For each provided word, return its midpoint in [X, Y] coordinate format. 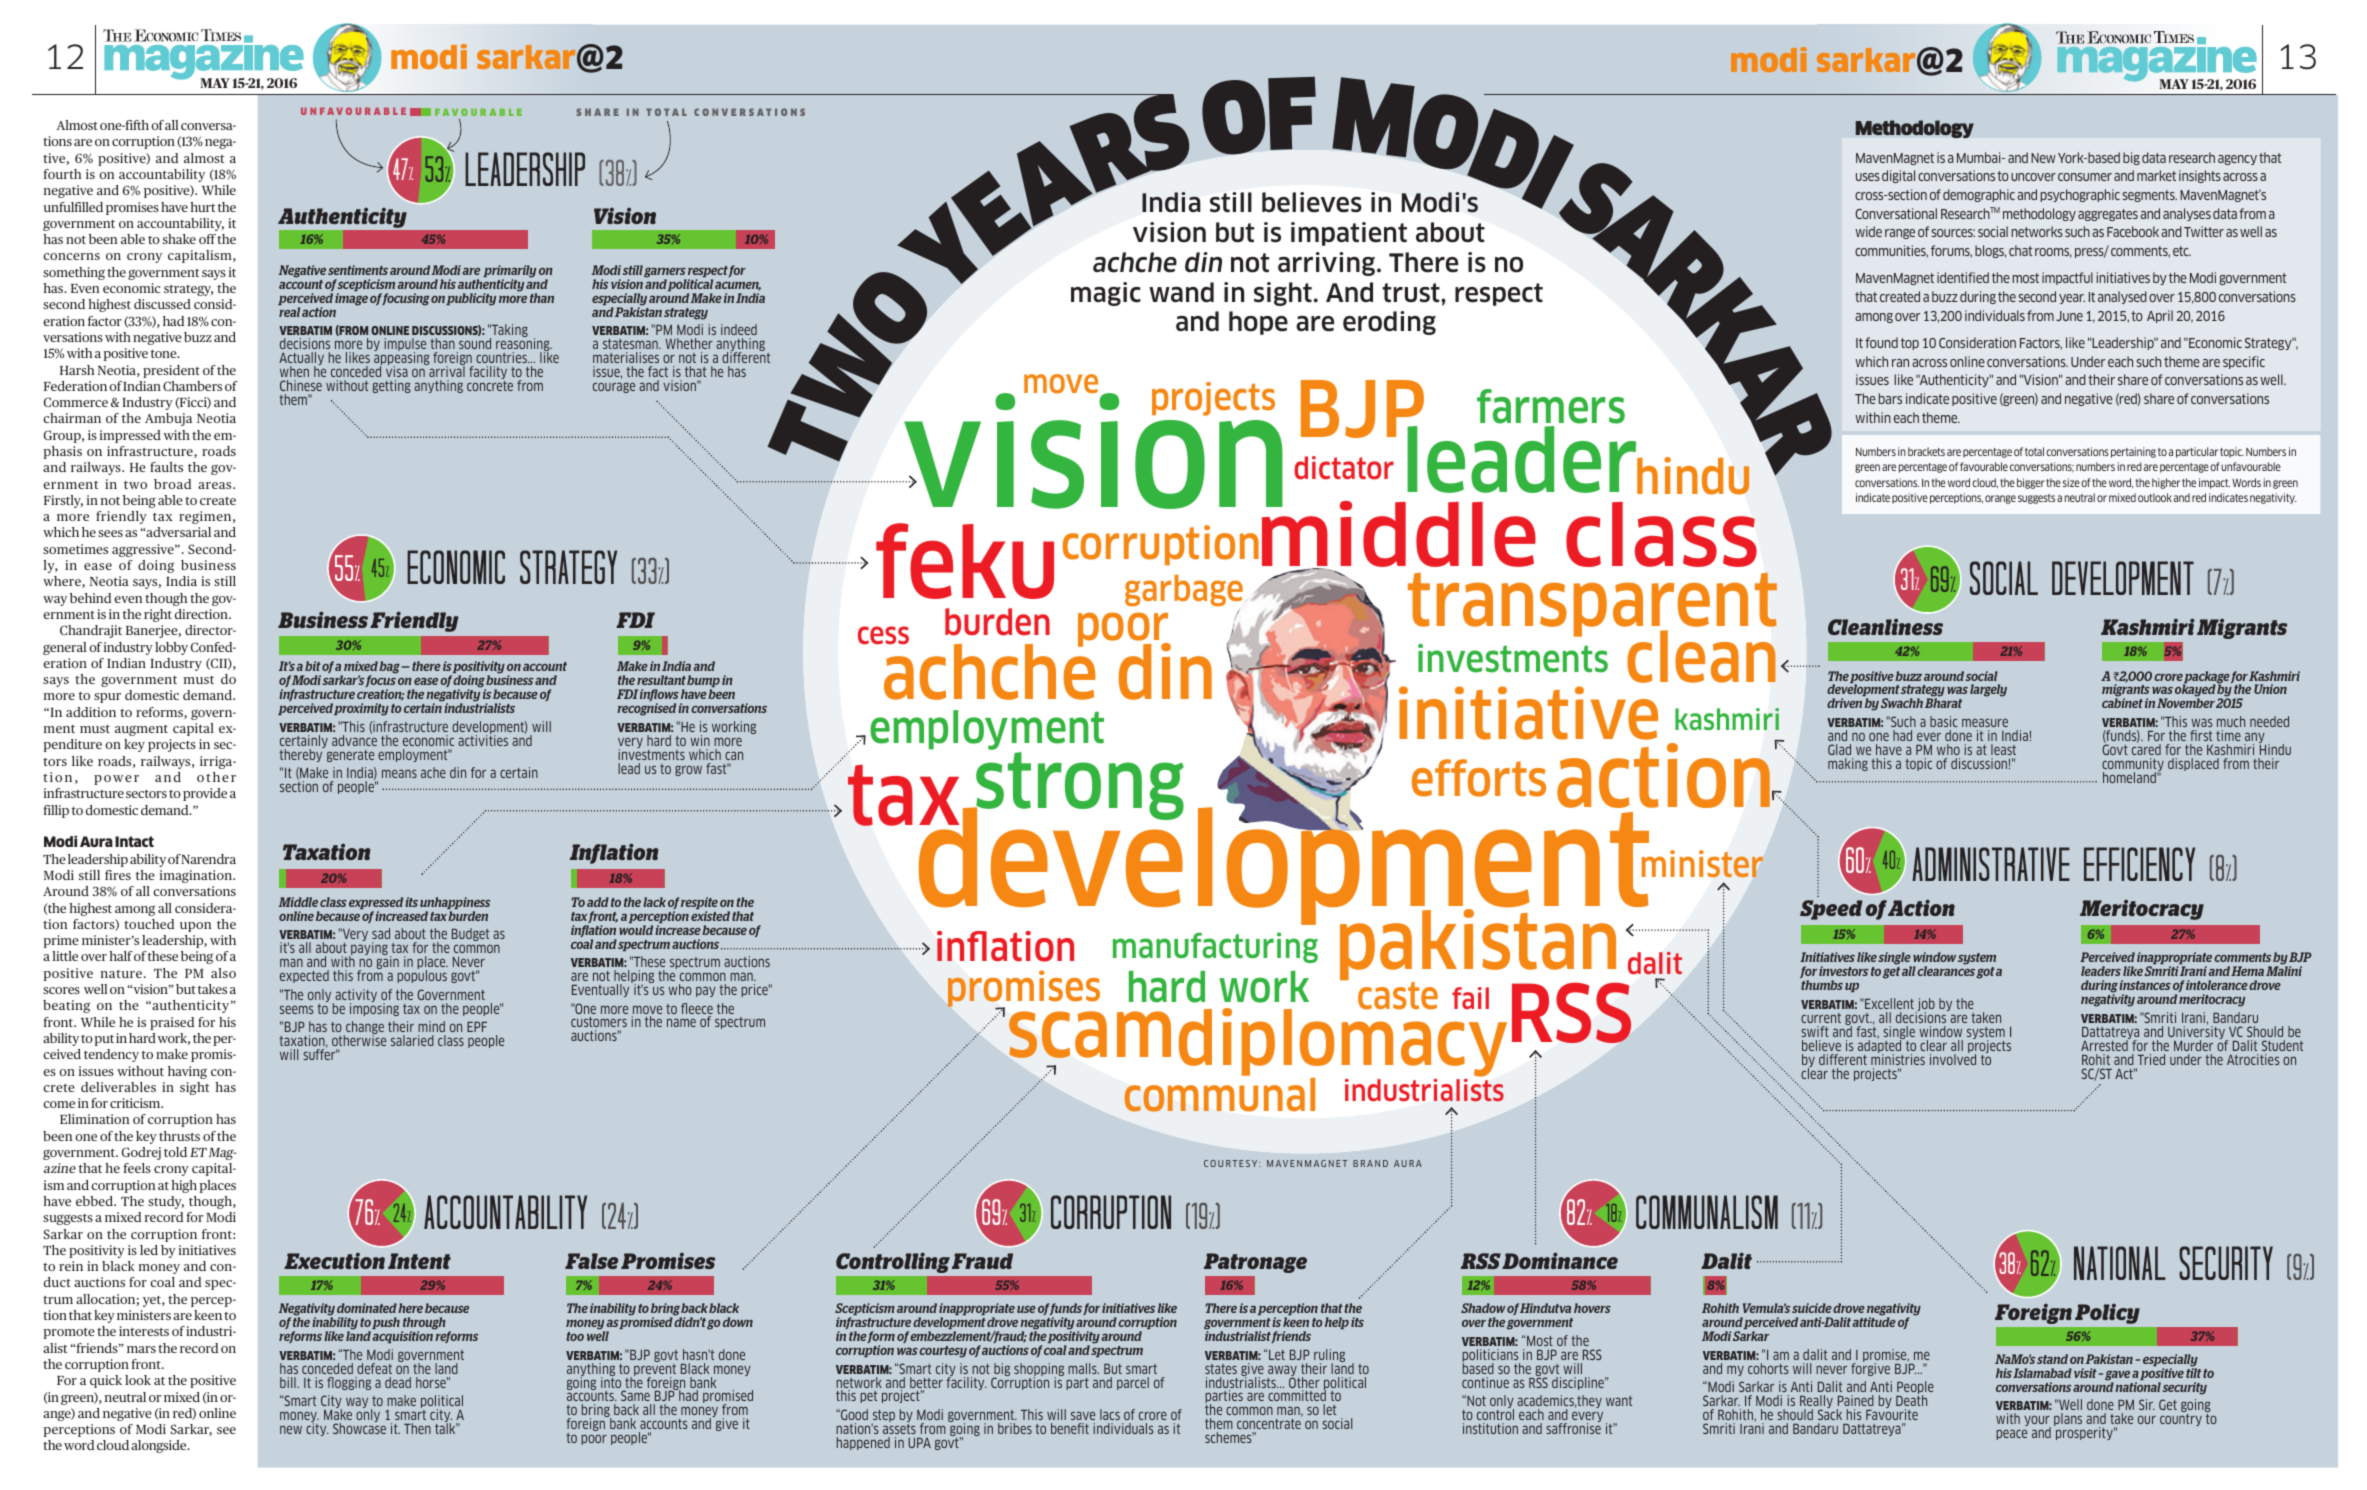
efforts [1479, 778]
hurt [202, 207]
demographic [1979, 195]
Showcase [359, 1427]
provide [205, 794]
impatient [1349, 234]
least [2003, 749]
